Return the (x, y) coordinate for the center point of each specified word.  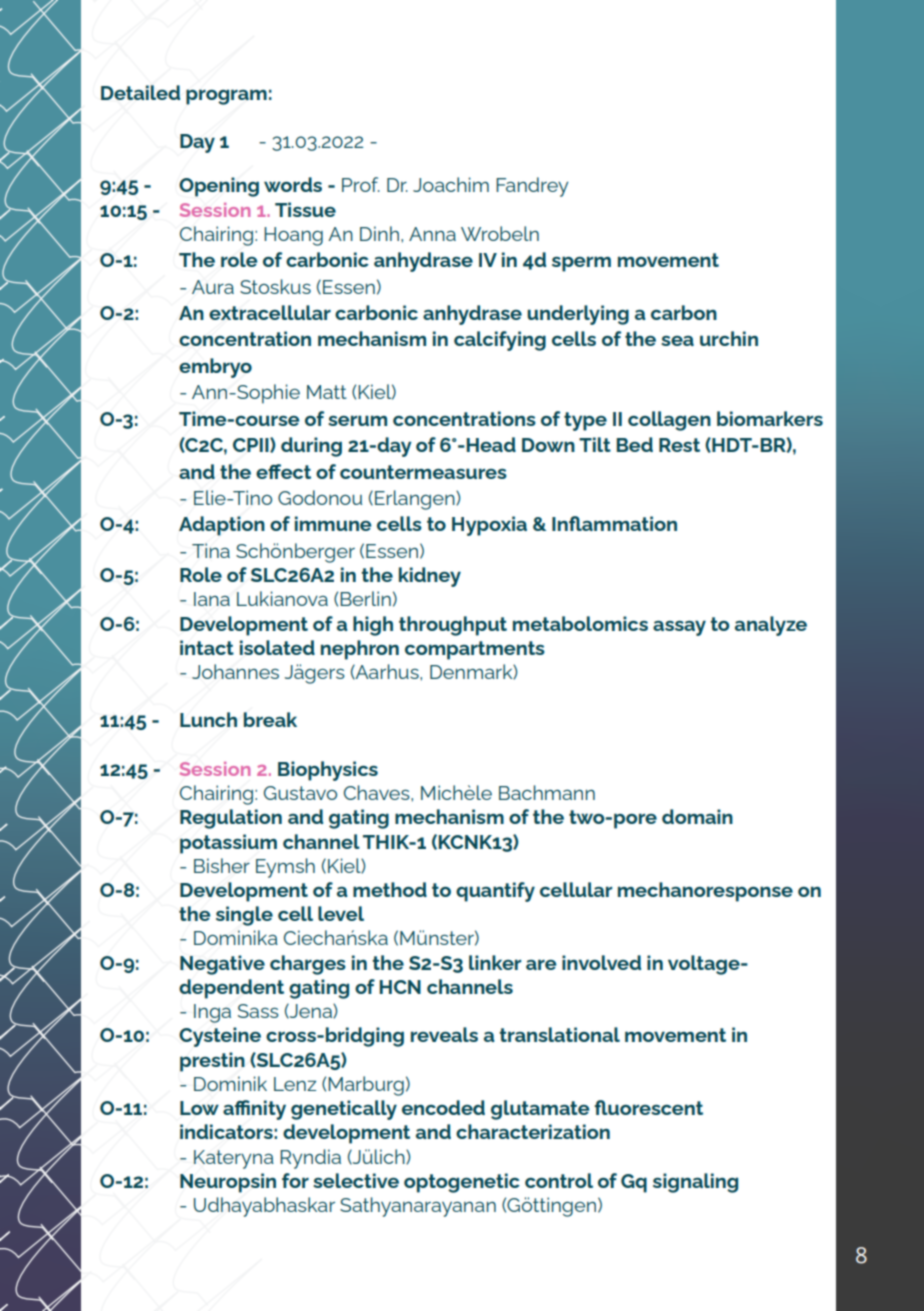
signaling (695, 1183)
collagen (669, 421)
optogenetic (462, 1183)
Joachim (451, 184)
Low (199, 1108)
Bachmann (547, 792)
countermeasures (423, 472)
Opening (219, 187)
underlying (578, 315)
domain (697, 816)
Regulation (231, 819)
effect (283, 471)
